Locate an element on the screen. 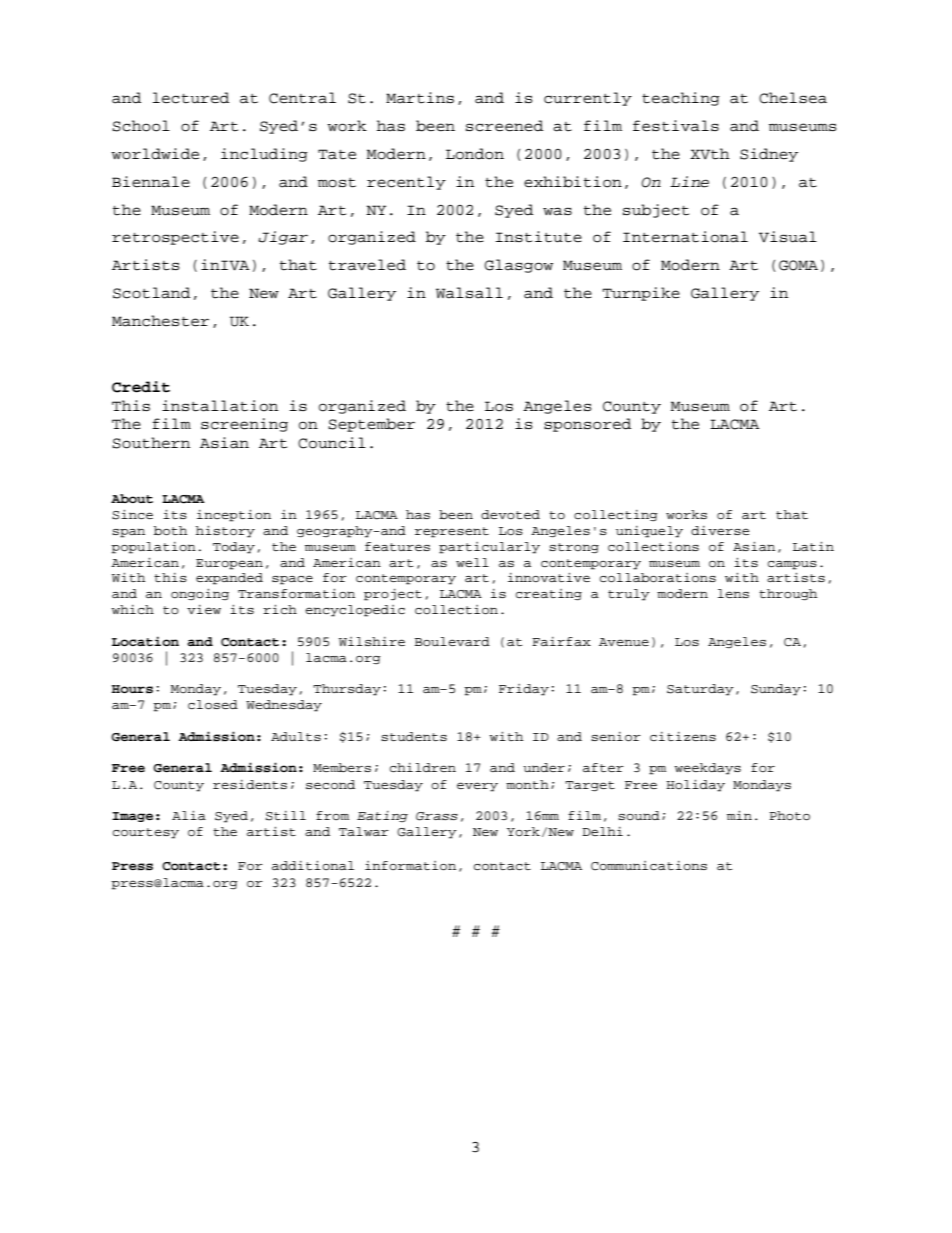 This screenshot has width=952, height=1233. Glasgow is located at coordinates (518, 266).
